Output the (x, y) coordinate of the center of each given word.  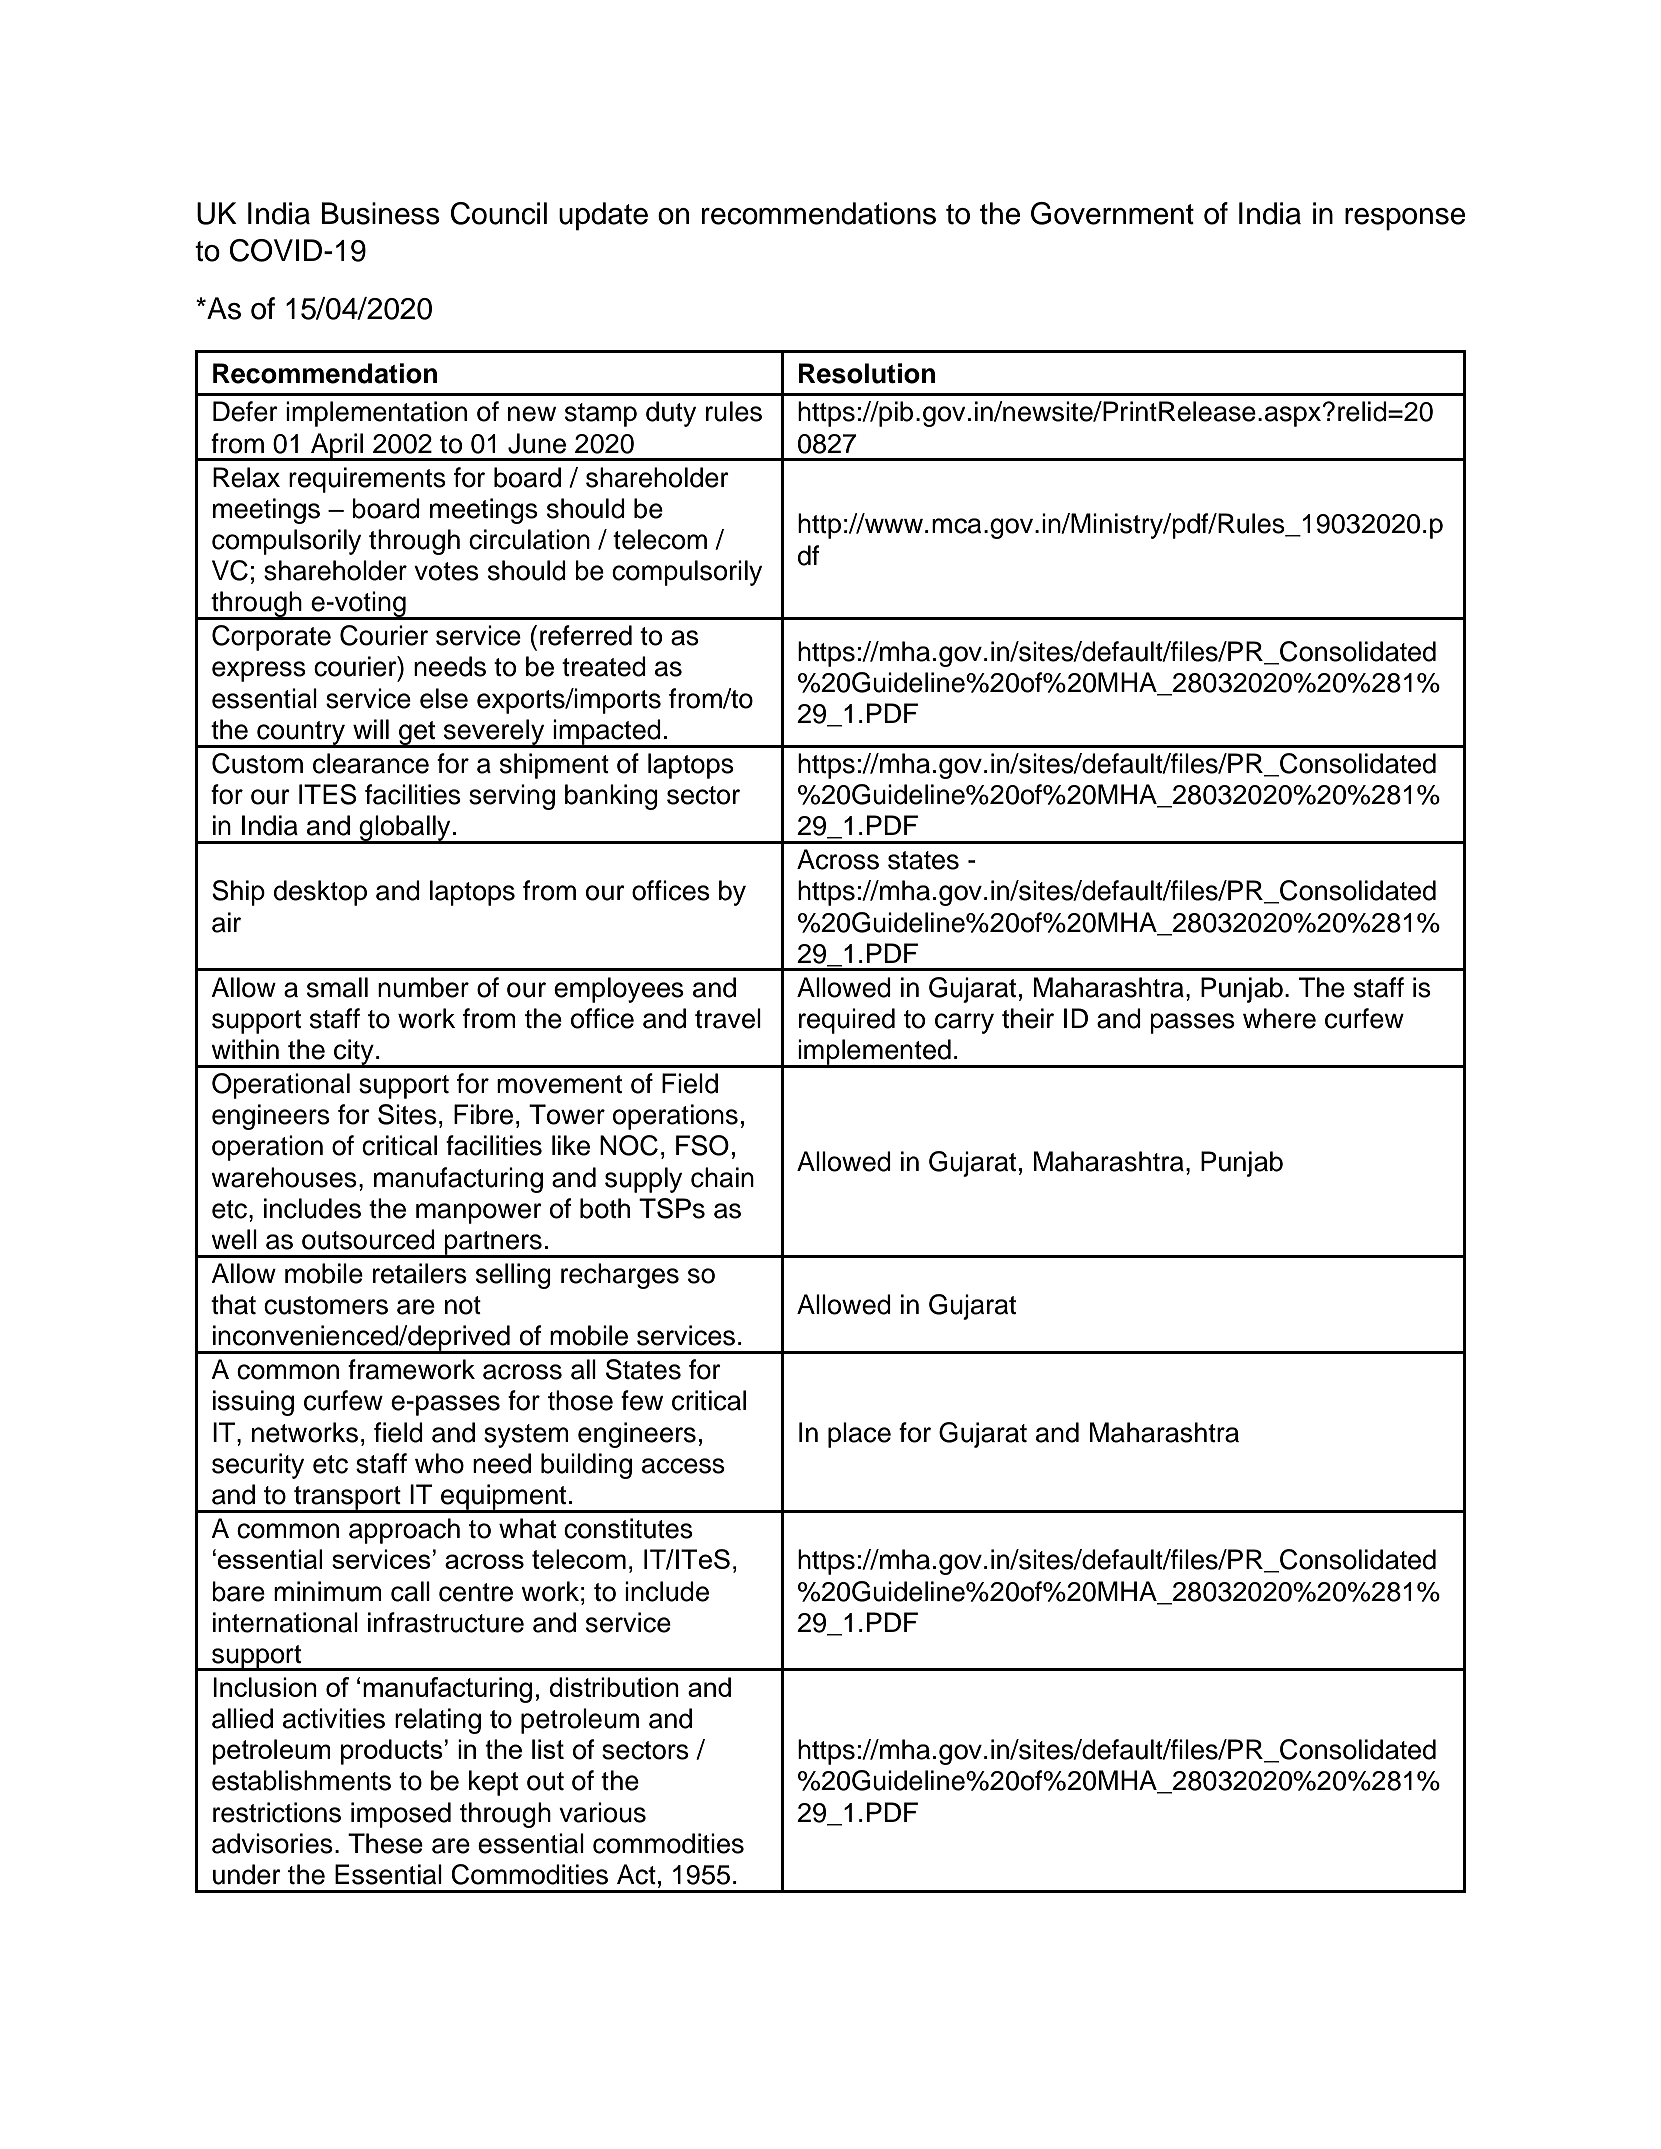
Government (1112, 213)
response (1405, 219)
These (385, 1843)
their (1028, 1018)
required (847, 1021)
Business (380, 213)
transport (347, 1499)
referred (586, 635)
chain (722, 1177)
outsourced (368, 1239)
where (1279, 1018)
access (683, 1466)
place (859, 1435)
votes (446, 571)
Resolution (867, 373)
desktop (320, 893)
